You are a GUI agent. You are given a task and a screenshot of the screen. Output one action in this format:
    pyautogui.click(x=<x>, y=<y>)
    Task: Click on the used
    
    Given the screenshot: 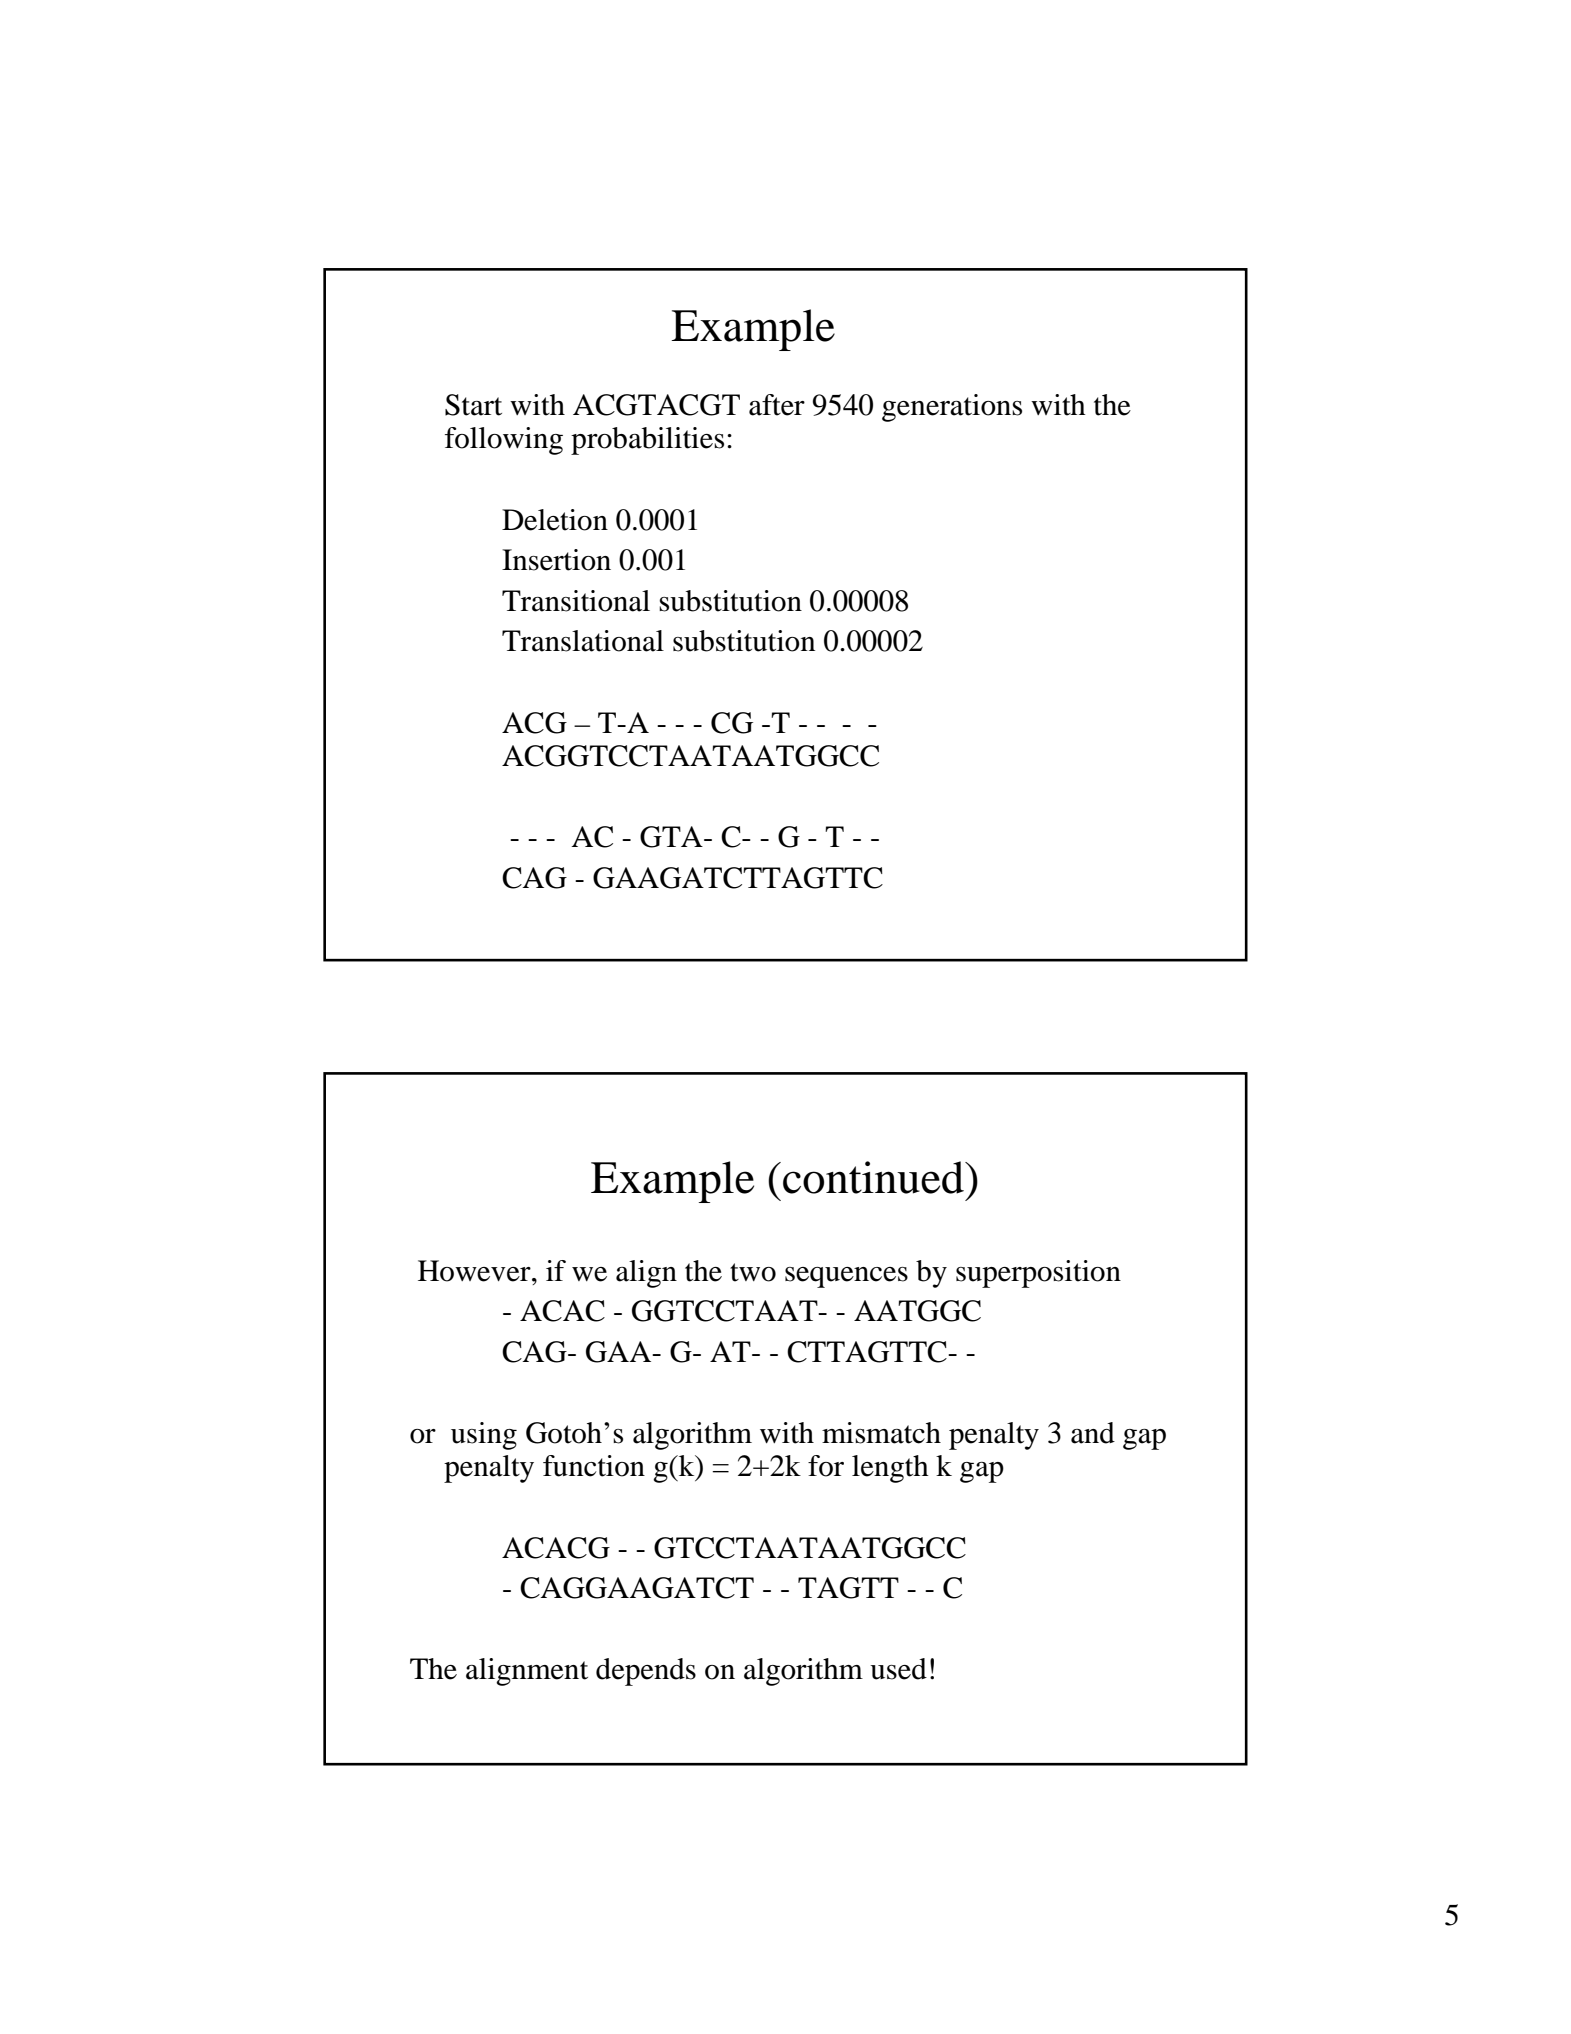 What is the action you would take?
    pyautogui.click(x=898, y=1669)
